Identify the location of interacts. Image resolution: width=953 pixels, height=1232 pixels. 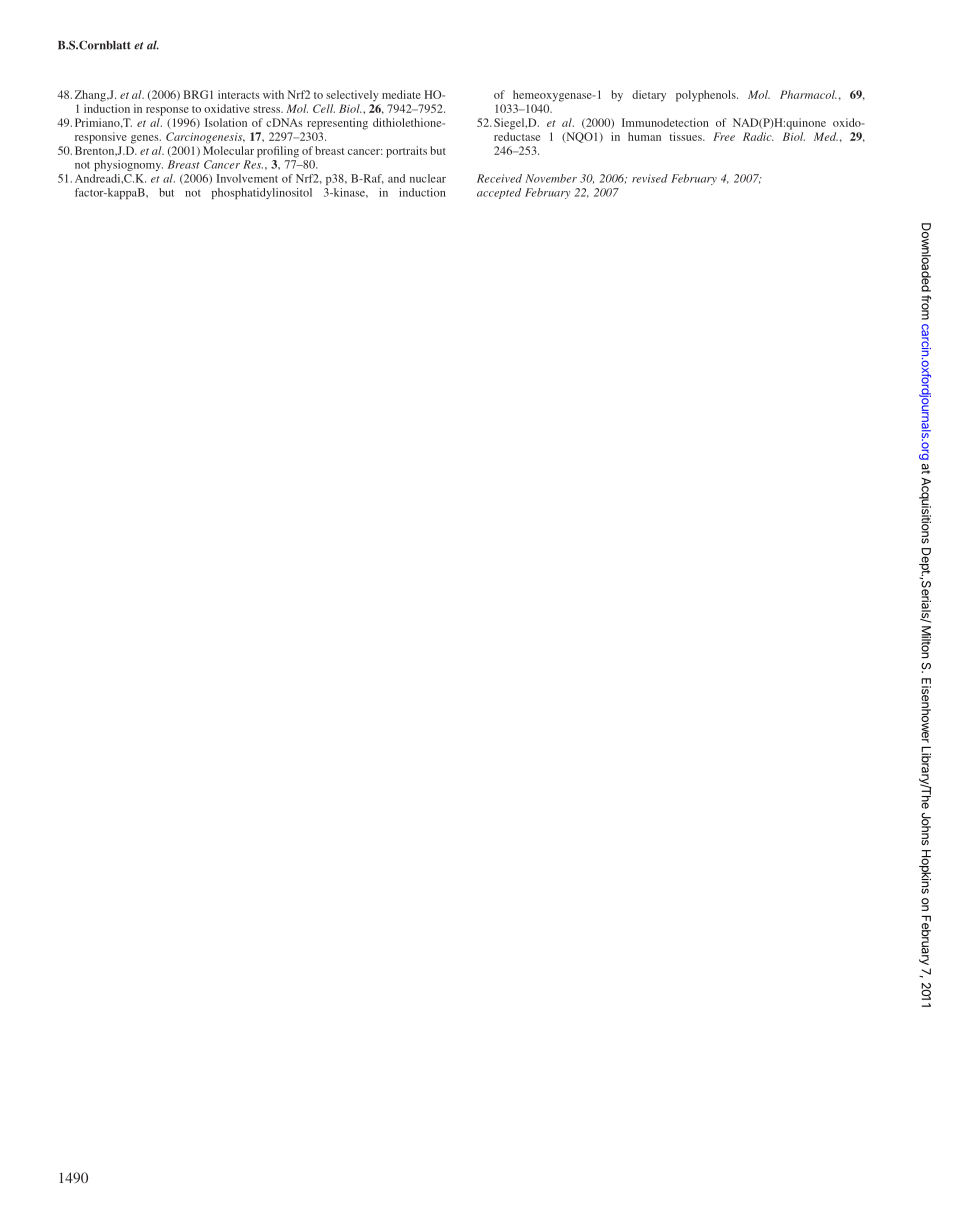
(239, 94).
